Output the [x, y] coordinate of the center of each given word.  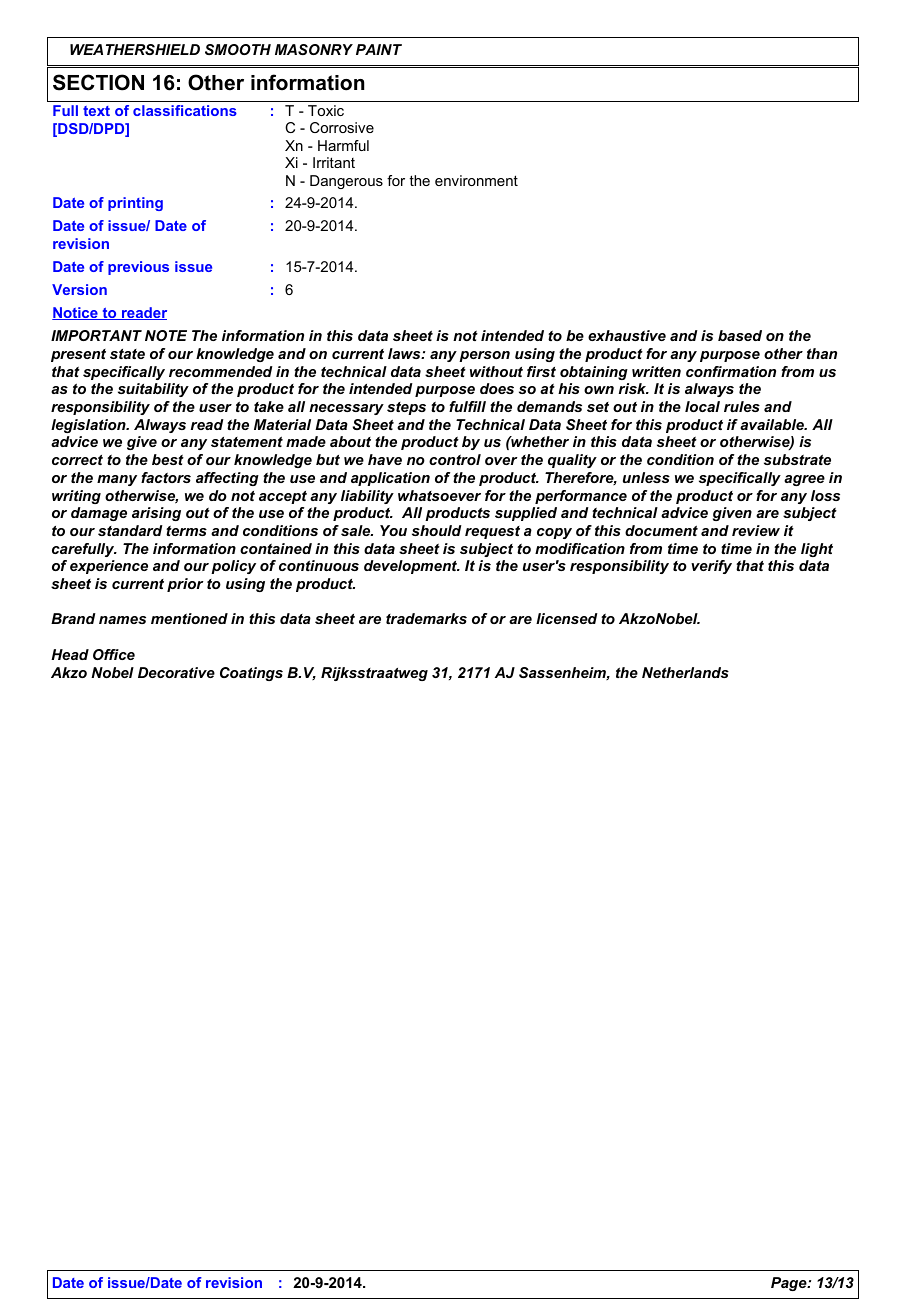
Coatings [251, 674]
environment [476, 180]
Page [790, 1284]
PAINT [379, 49]
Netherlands [685, 672]
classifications [185, 110]
